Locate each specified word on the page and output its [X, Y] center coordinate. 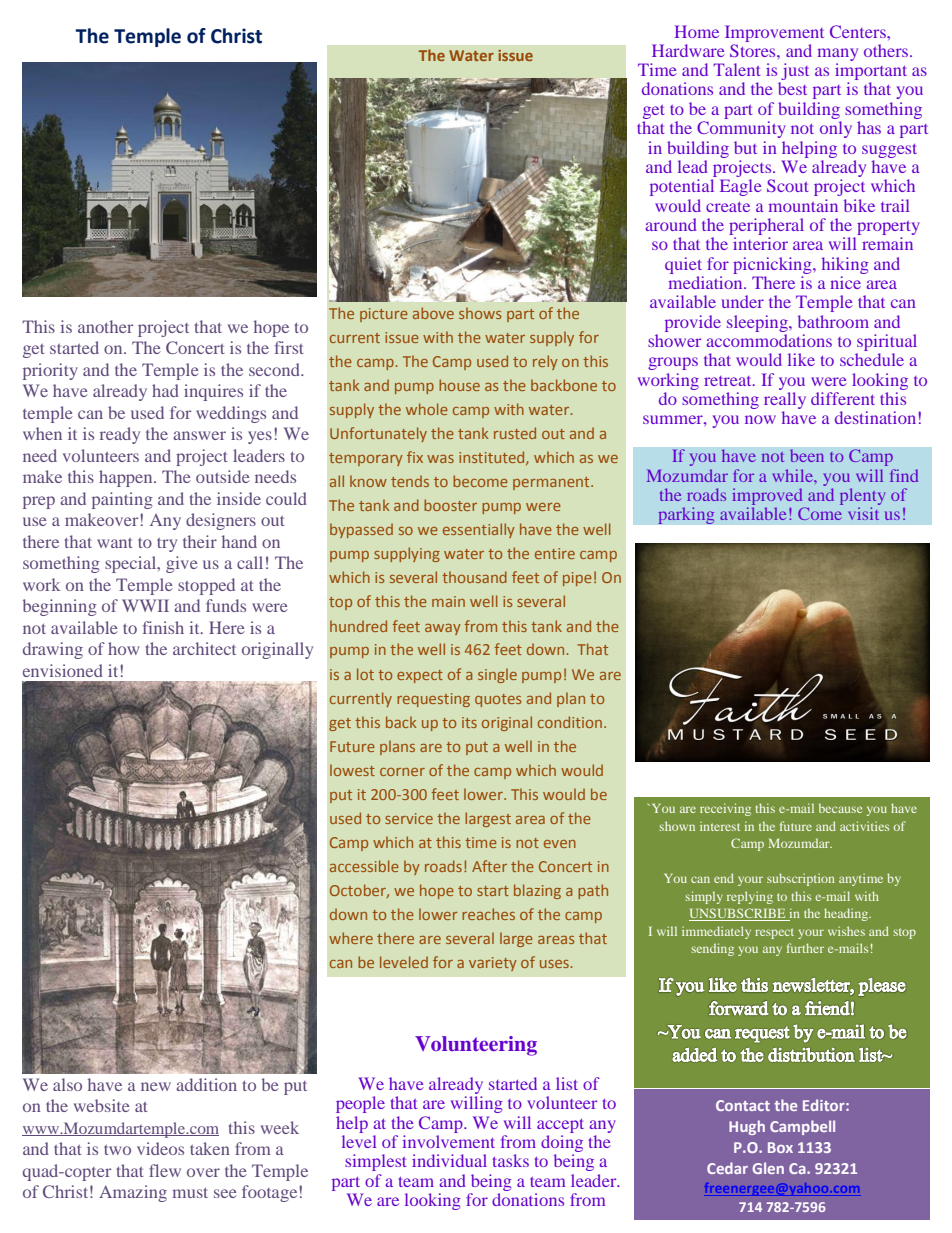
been [807, 455]
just [794, 73]
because [840, 808]
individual [449, 1160]
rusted [515, 433]
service [409, 818]
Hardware [688, 50]
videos [160, 1148]
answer [199, 435]
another [105, 326]
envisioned [63, 670]
